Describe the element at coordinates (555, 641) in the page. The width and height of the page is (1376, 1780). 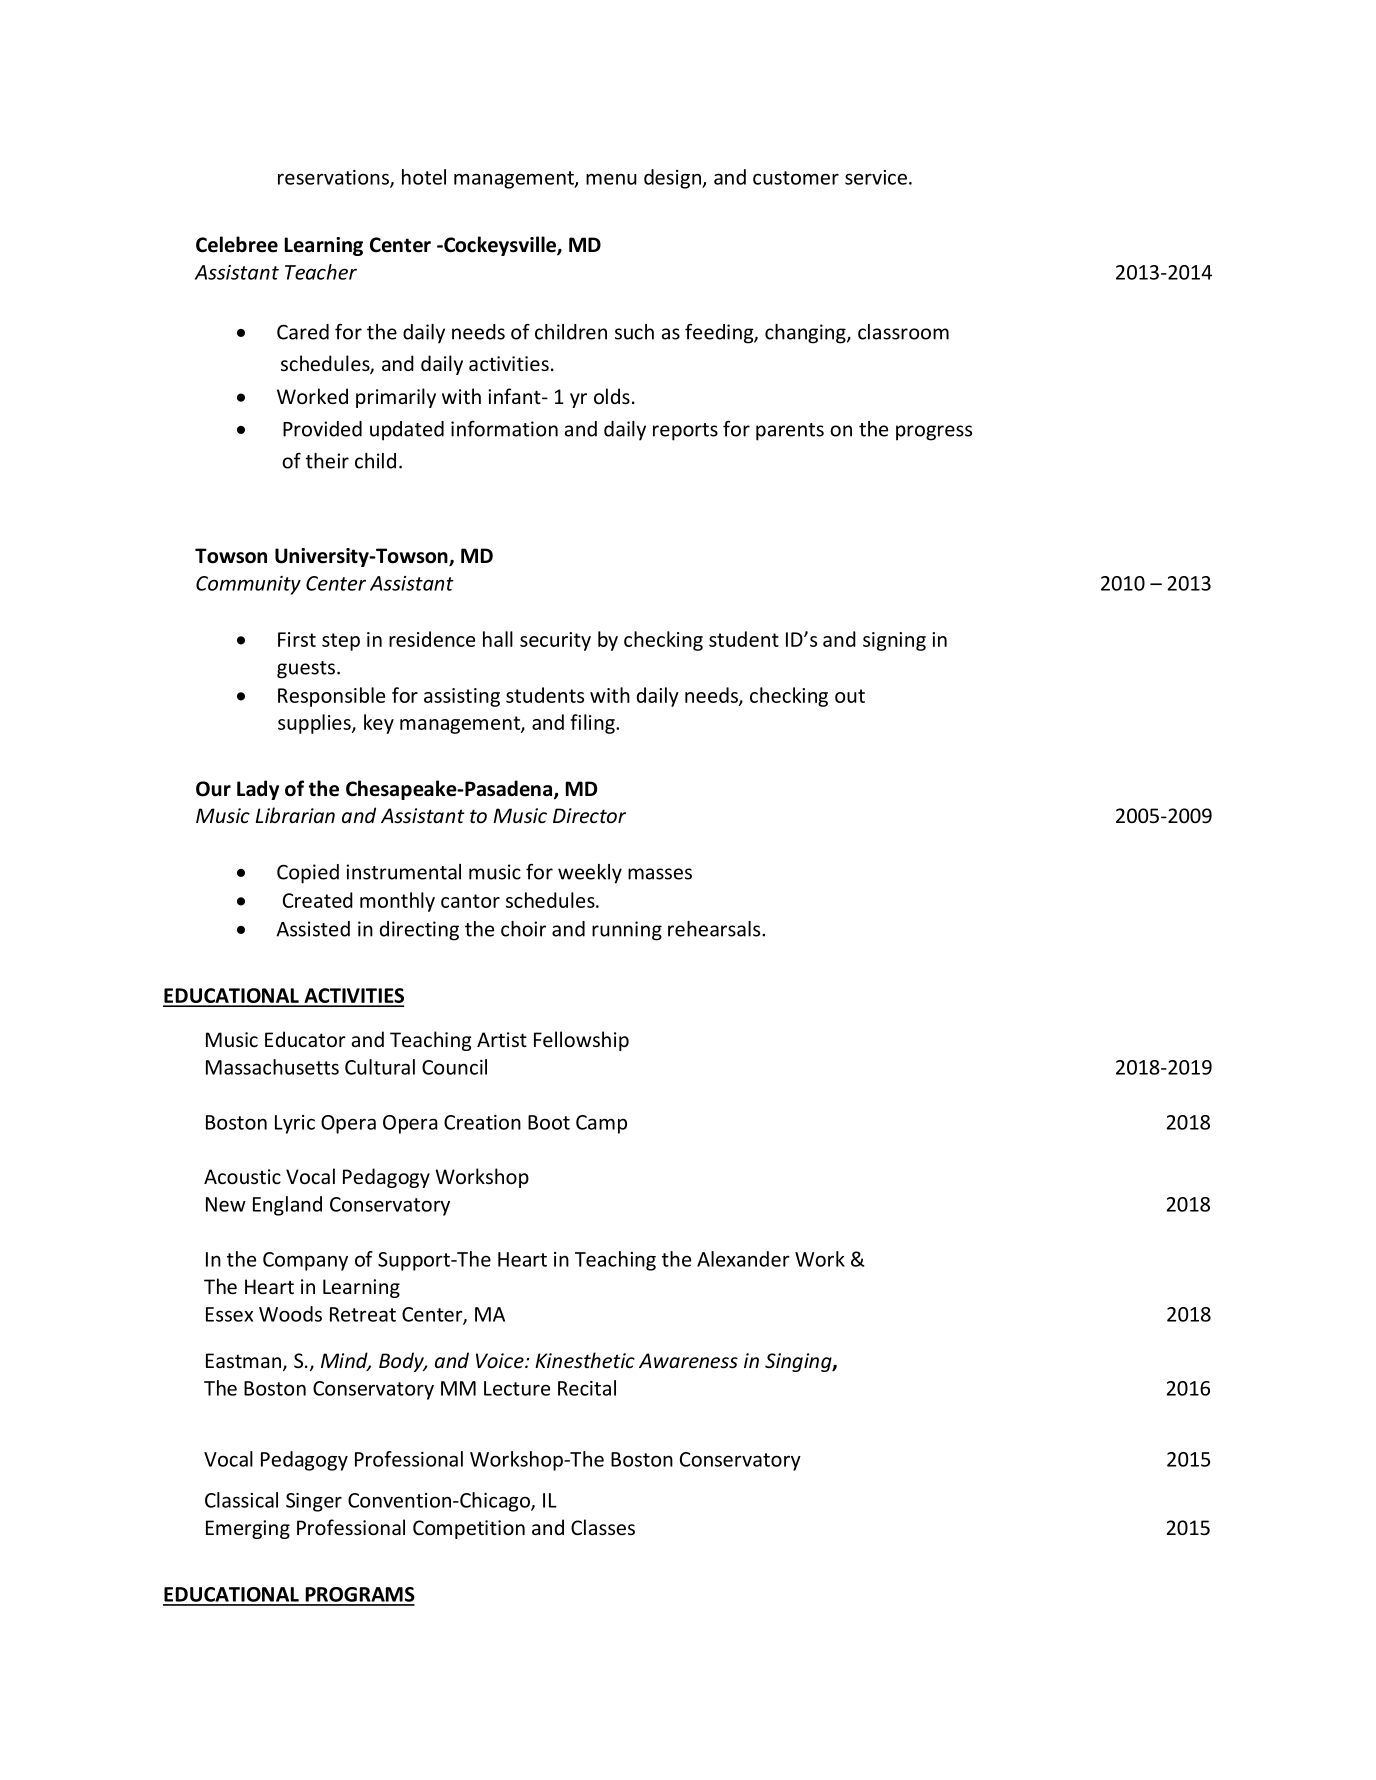
I see `security` at that location.
